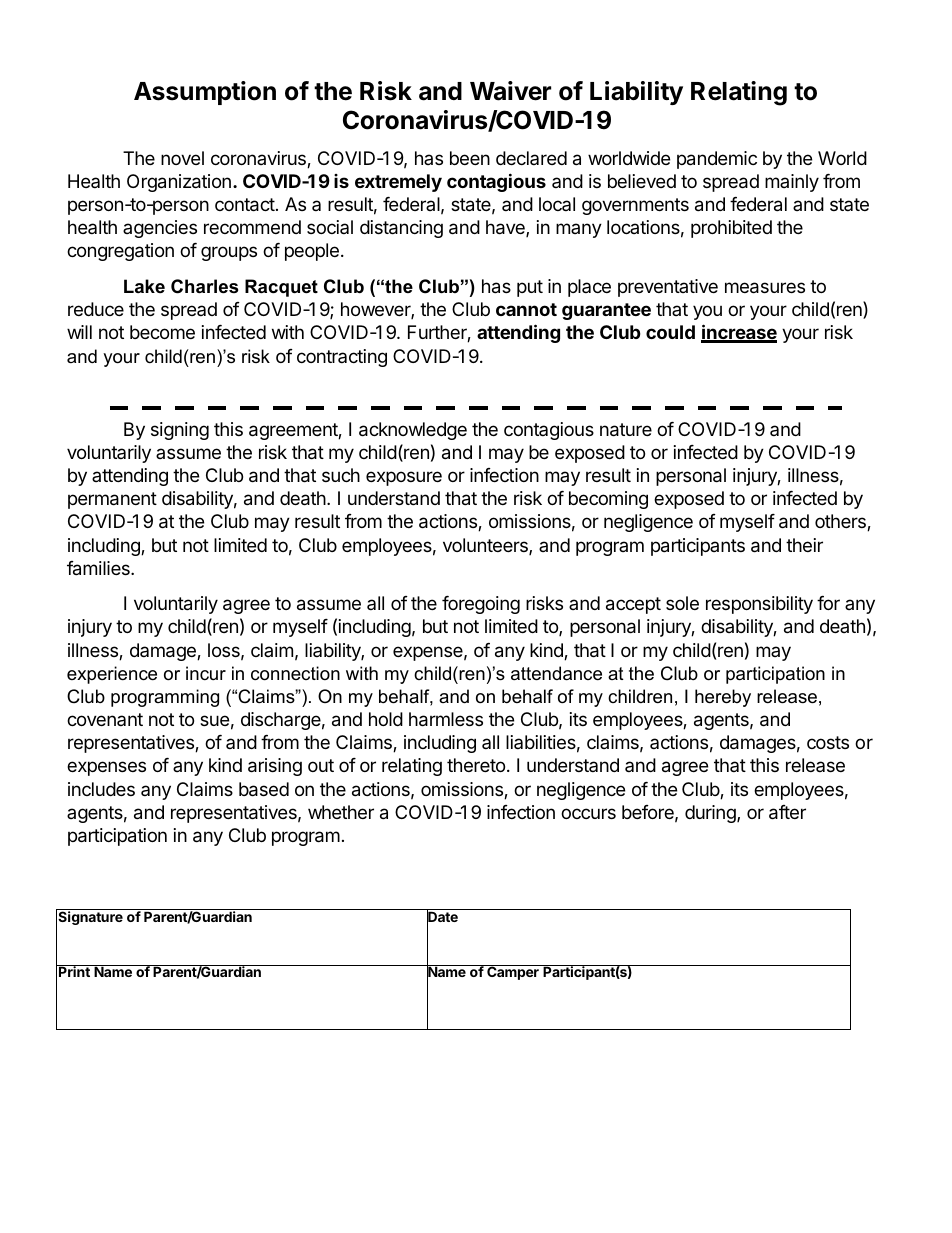  I want to click on others, so click(841, 522).
